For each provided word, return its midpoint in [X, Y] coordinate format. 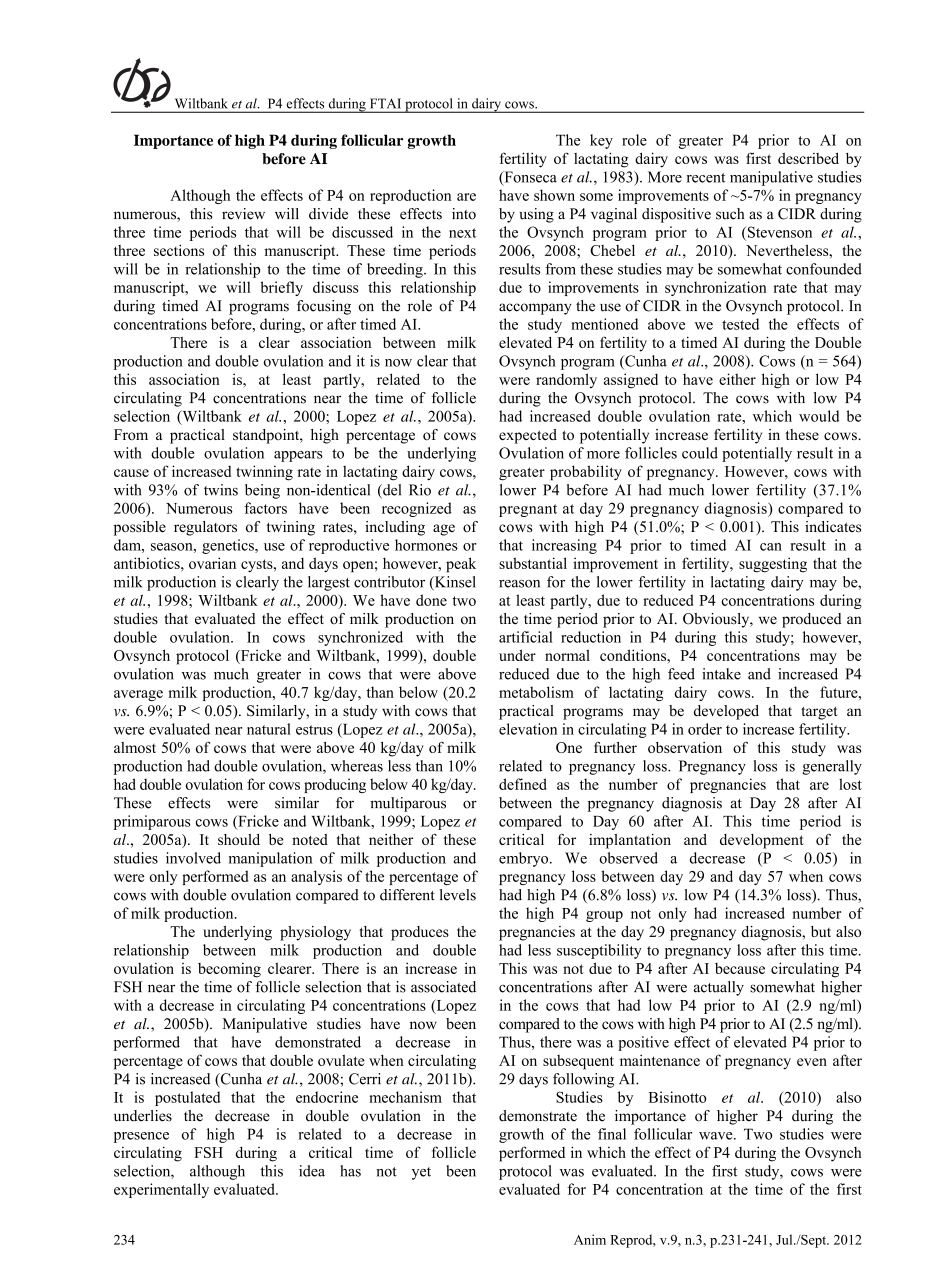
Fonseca [529, 178]
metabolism [536, 692]
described [808, 158]
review [243, 214]
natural [269, 729]
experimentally [161, 1190]
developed [726, 712]
